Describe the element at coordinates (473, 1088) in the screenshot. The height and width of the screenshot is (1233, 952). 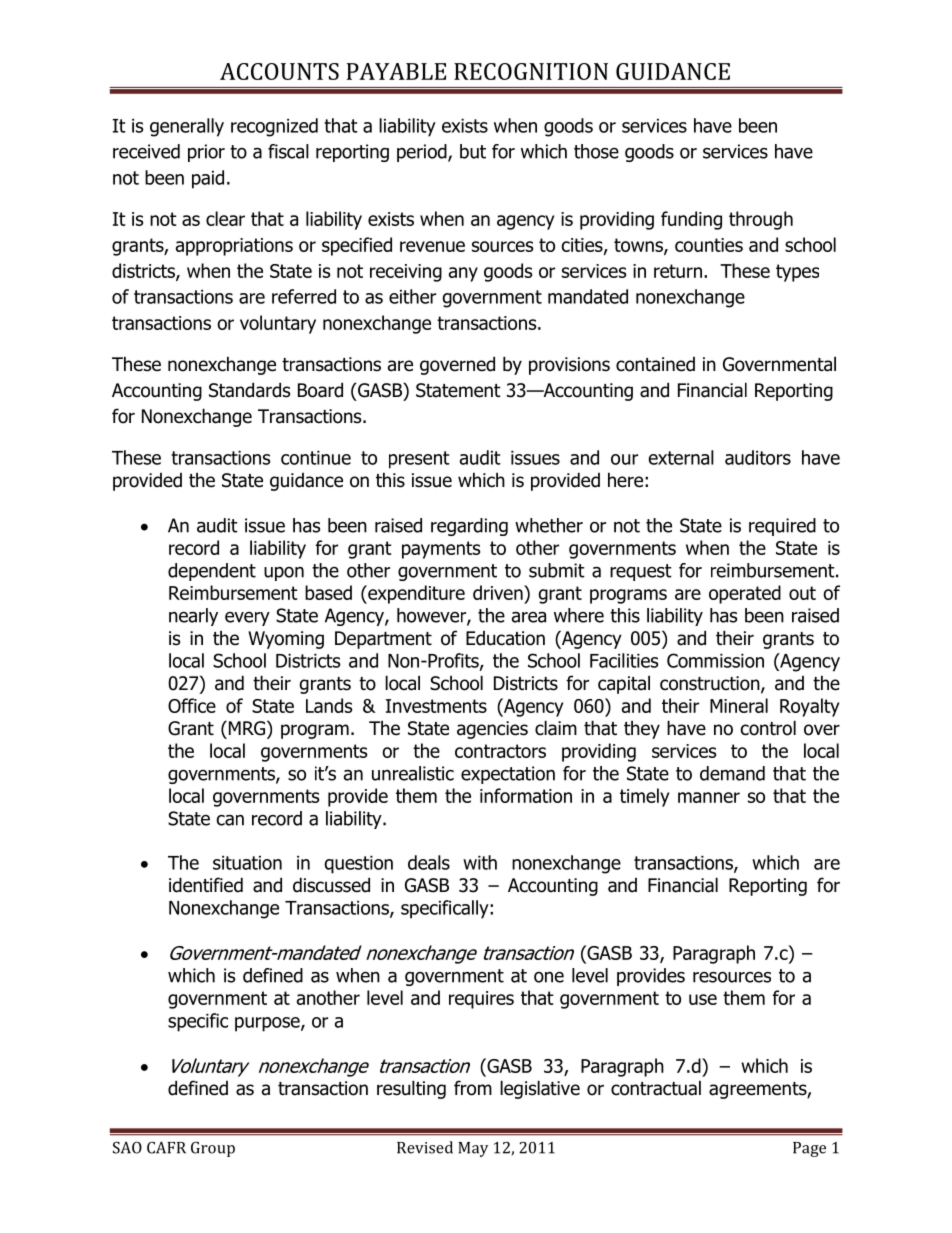
I see `from` at that location.
